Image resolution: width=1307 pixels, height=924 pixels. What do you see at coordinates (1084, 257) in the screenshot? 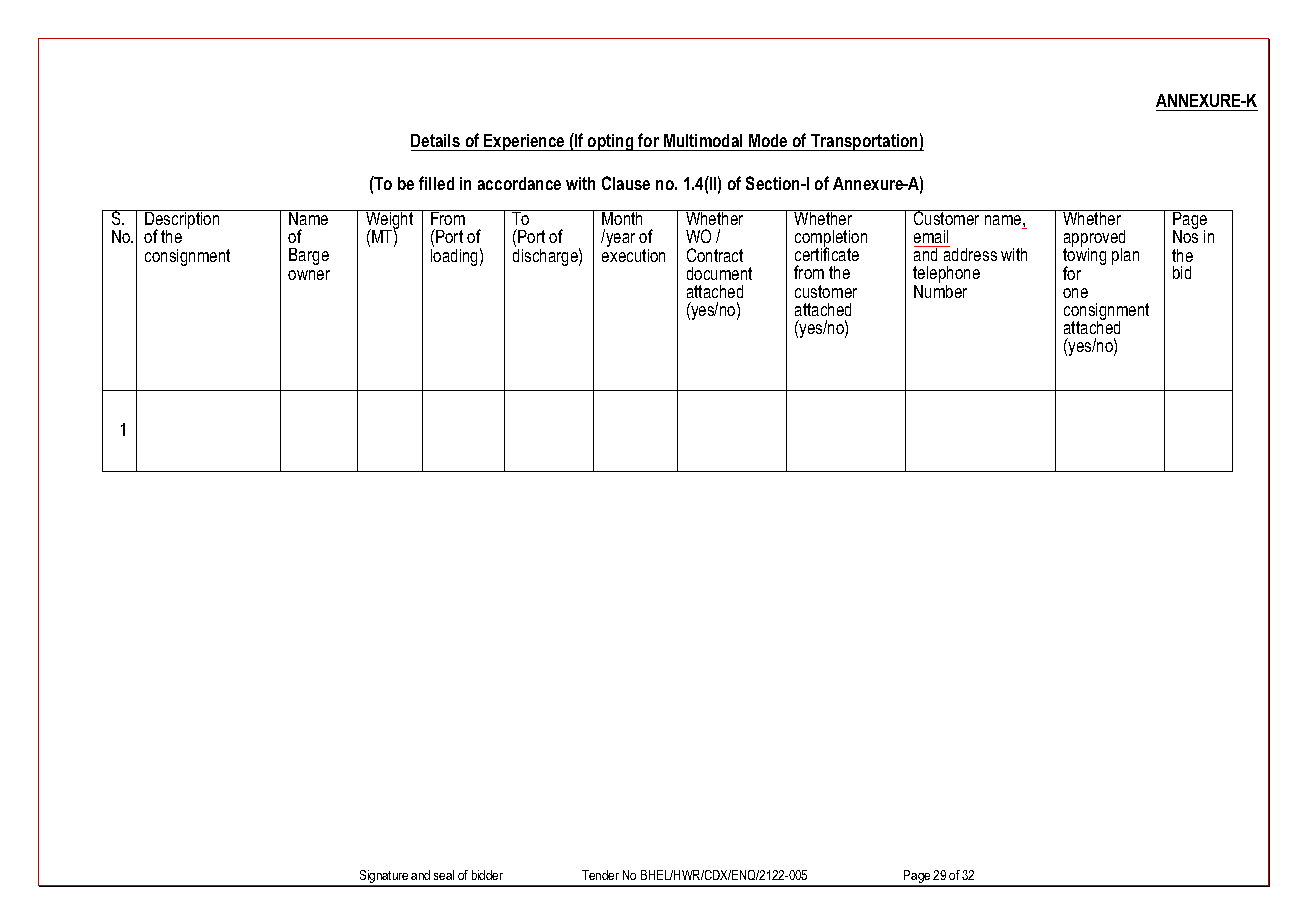
I see `towing` at bounding box center [1084, 257].
